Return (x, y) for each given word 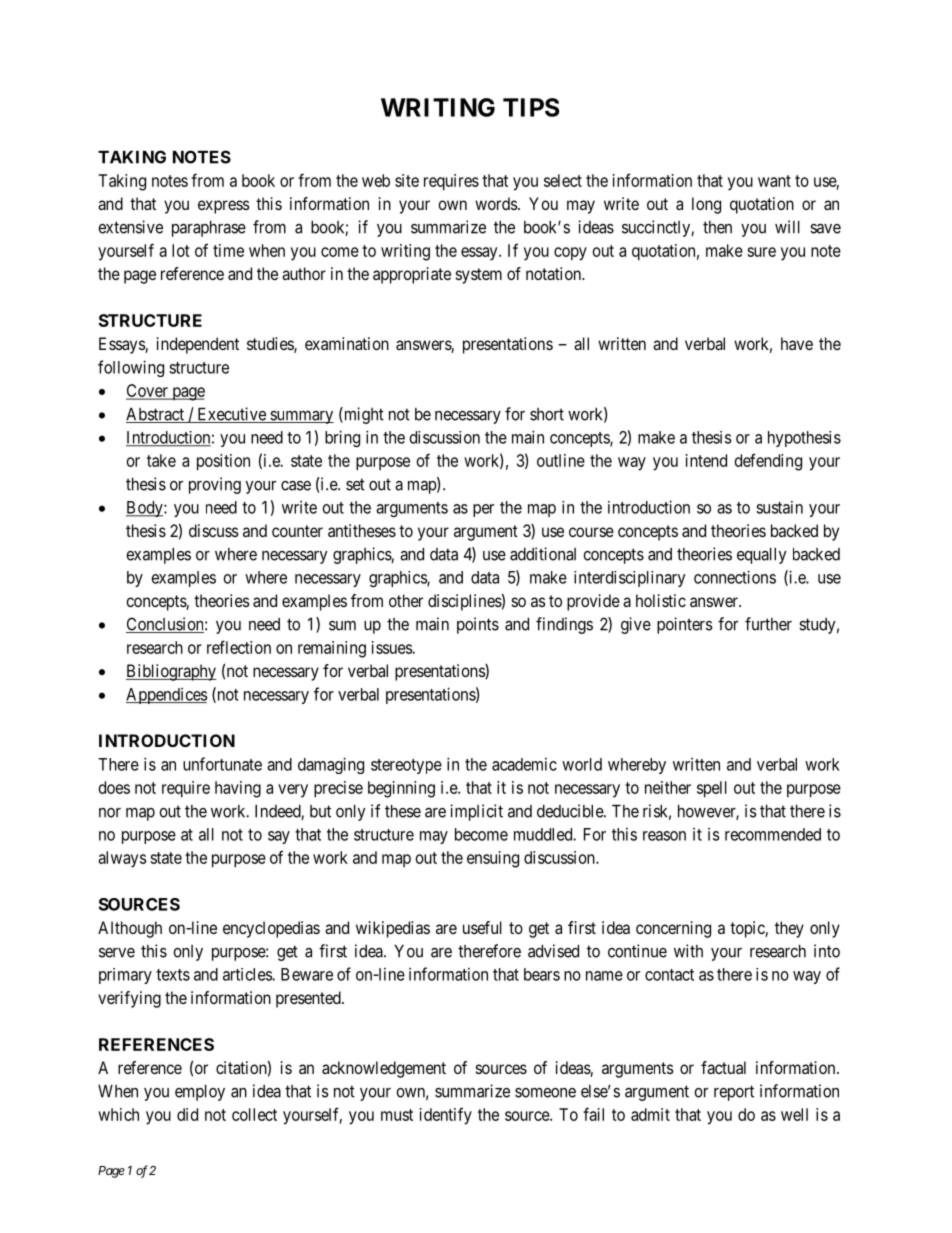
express (224, 207)
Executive (231, 415)
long (706, 205)
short (547, 414)
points (478, 625)
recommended (773, 834)
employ (200, 1093)
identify (446, 1116)
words (496, 203)
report (734, 1093)
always (122, 859)
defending (768, 462)
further (768, 624)
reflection (239, 647)
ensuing (493, 859)
